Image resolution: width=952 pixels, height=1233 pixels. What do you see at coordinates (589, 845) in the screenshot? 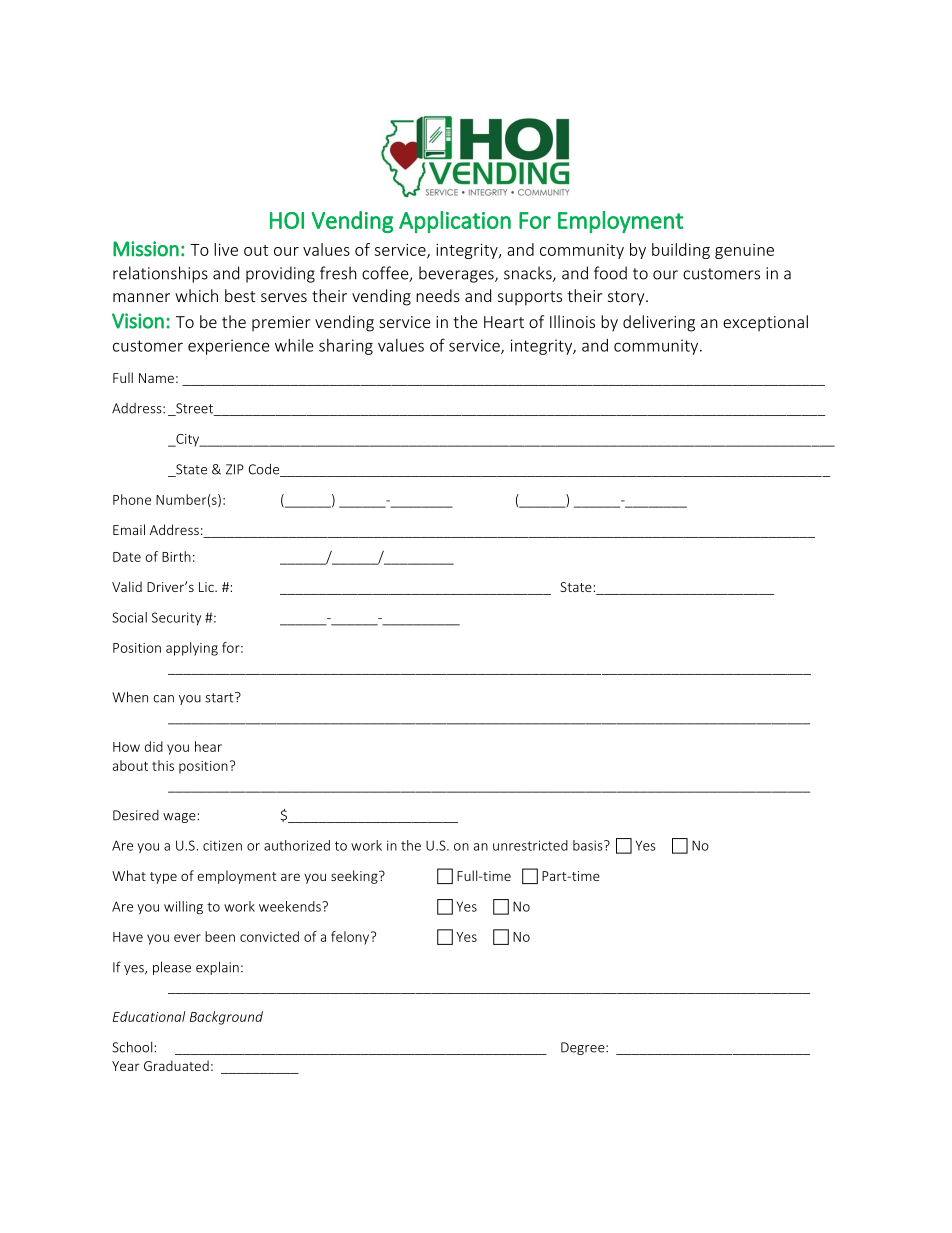
I see `basis` at bounding box center [589, 845].
